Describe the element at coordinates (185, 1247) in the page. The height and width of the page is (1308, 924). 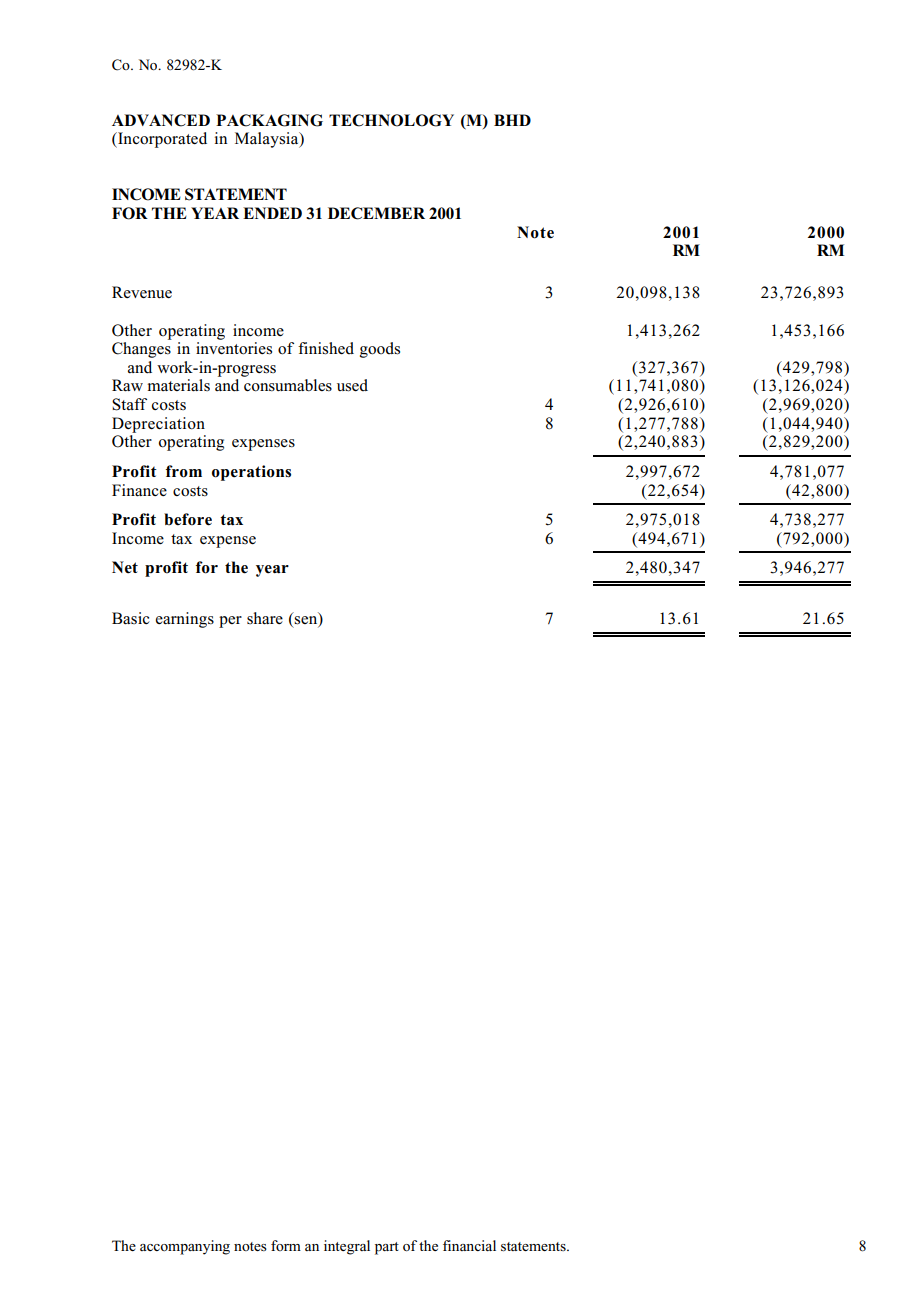
I see `accompanying` at that location.
